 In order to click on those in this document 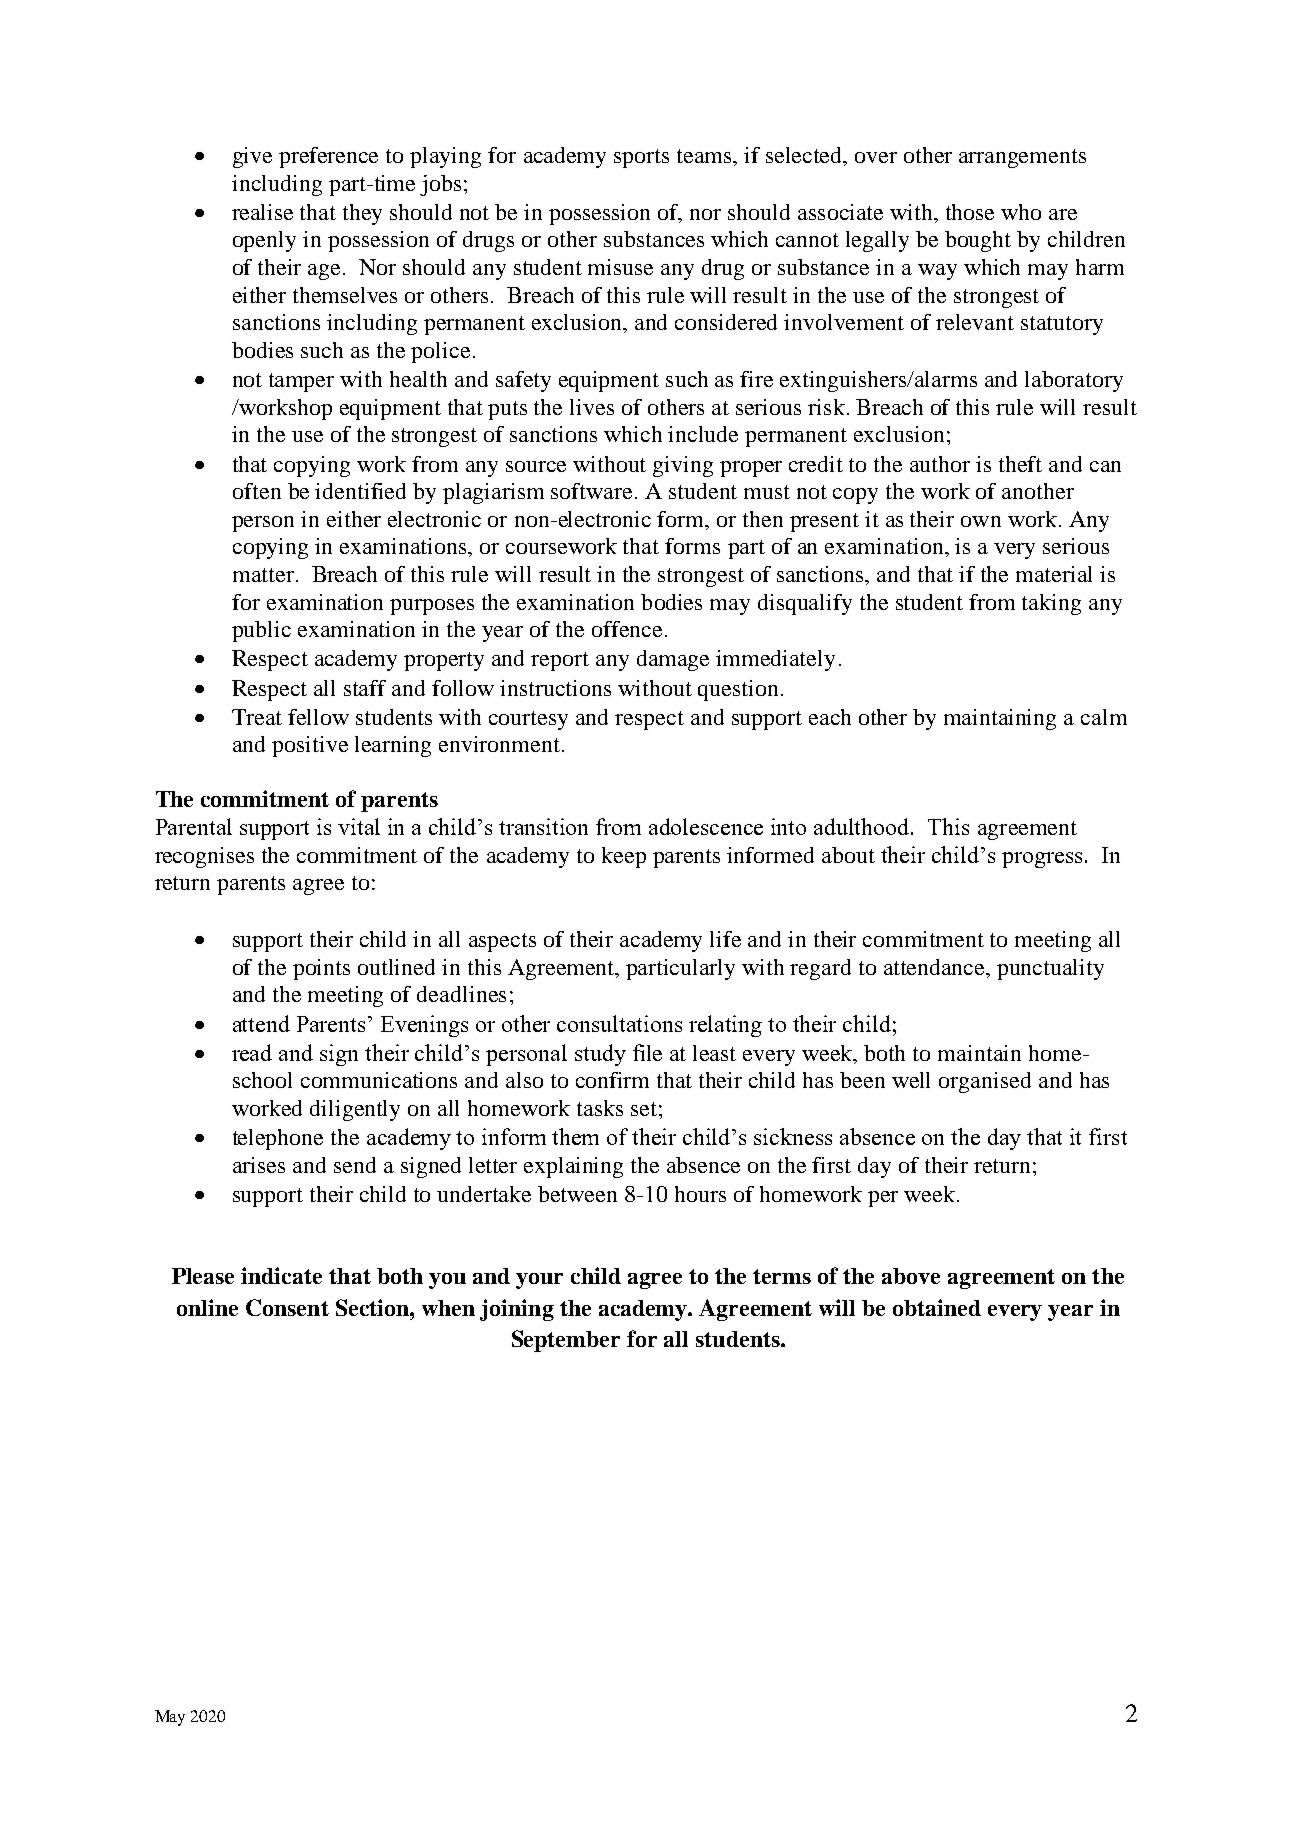, I will do `click(970, 212)`.
